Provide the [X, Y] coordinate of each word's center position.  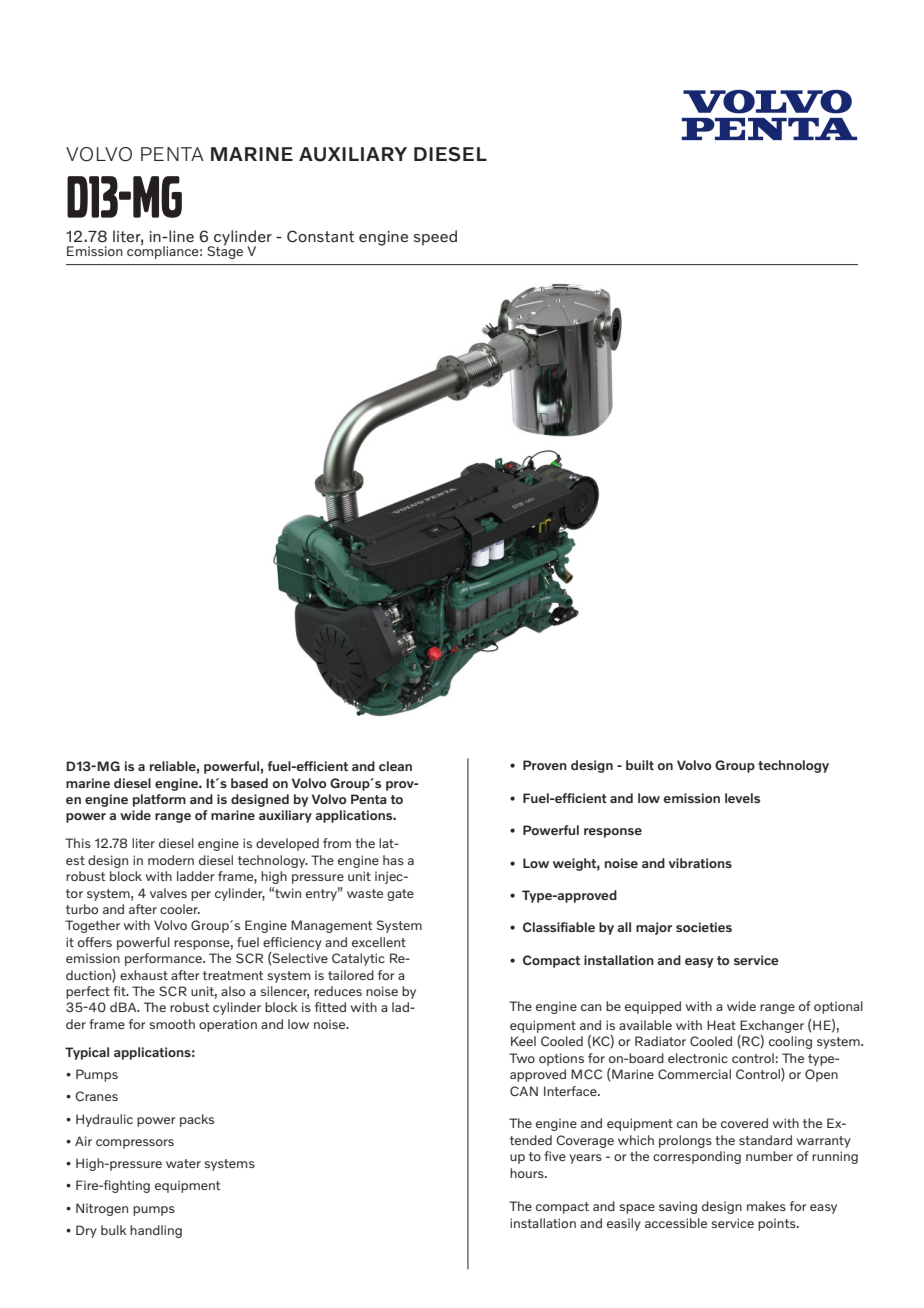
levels [742, 798]
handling [156, 1231]
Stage [225, 251]
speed [435, 238]
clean [395, 766]
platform [159, 800]
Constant [320, 236]
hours [528, 1173]
